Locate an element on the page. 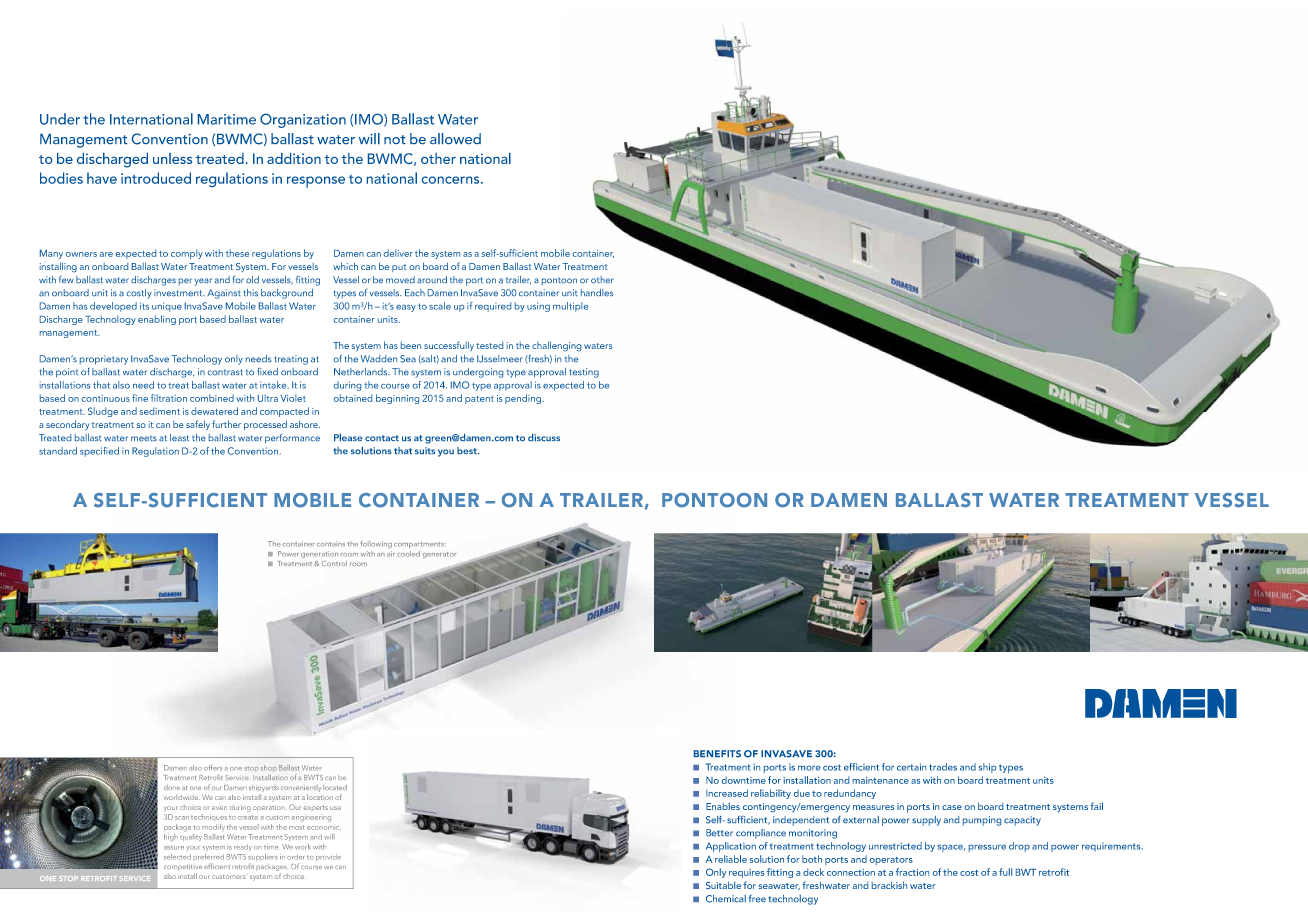 This image has width=1308, height=924. unless is located at coordinates (172, 158).
